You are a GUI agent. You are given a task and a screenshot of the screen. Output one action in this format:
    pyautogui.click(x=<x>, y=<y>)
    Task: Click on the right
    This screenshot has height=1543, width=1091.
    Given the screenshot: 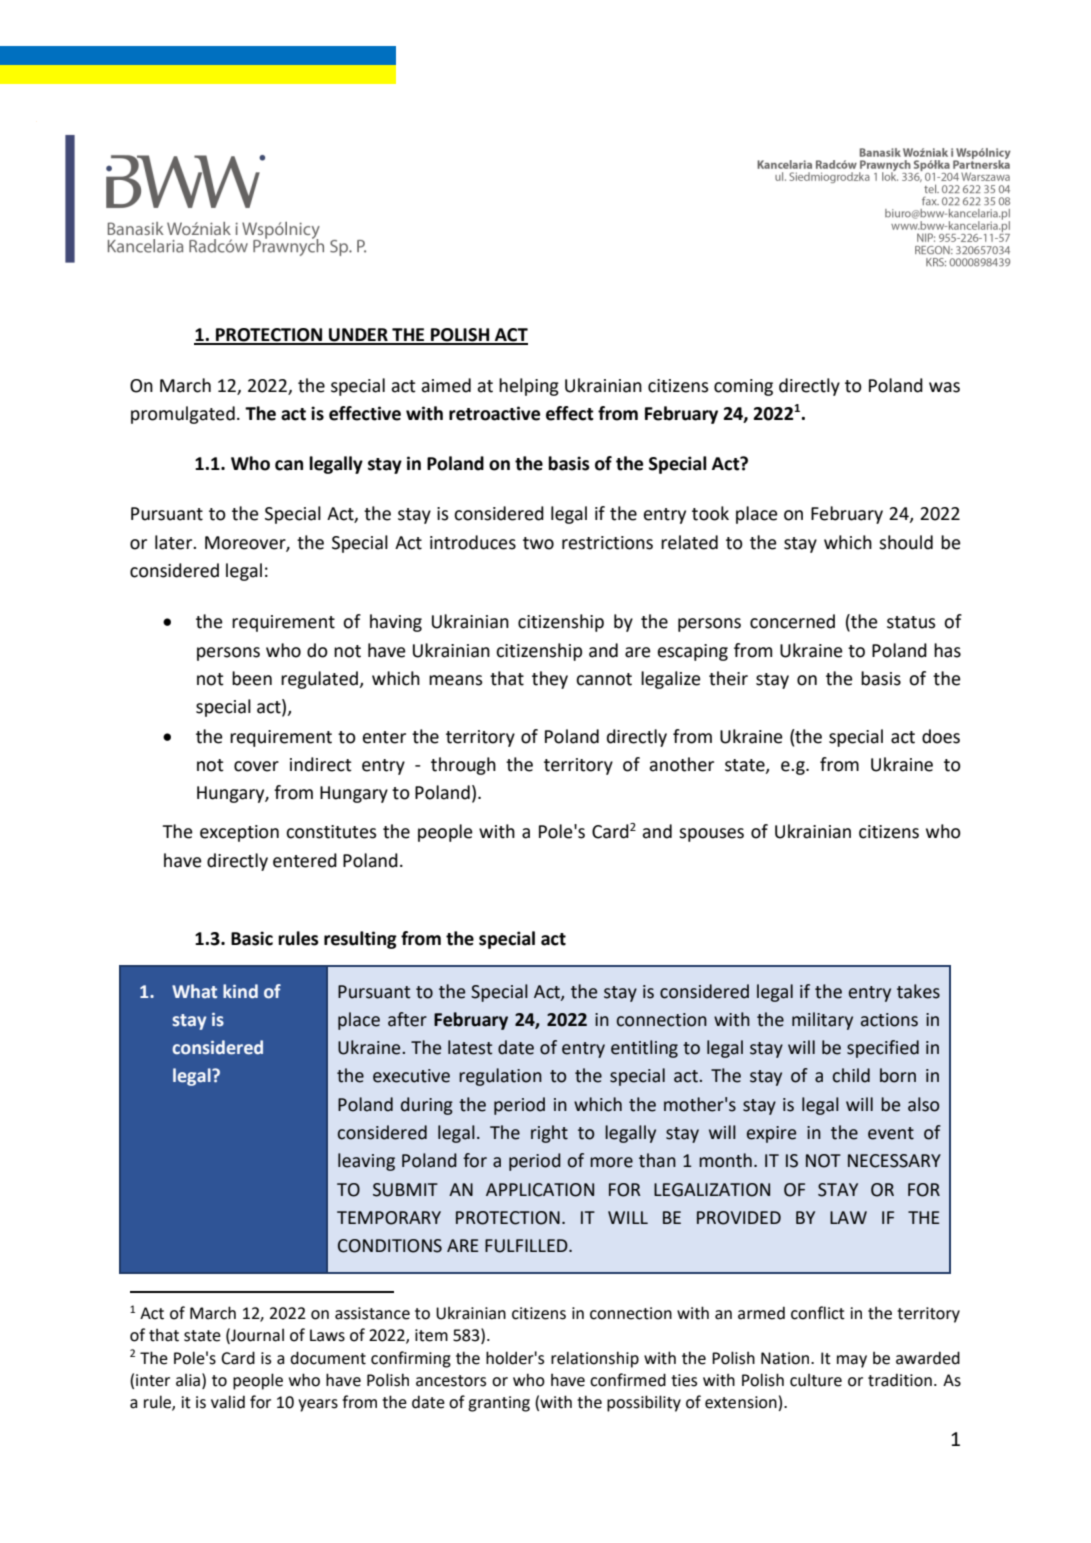 What is the action you would take?
    pyautogui.click(x=549, y=1134)
